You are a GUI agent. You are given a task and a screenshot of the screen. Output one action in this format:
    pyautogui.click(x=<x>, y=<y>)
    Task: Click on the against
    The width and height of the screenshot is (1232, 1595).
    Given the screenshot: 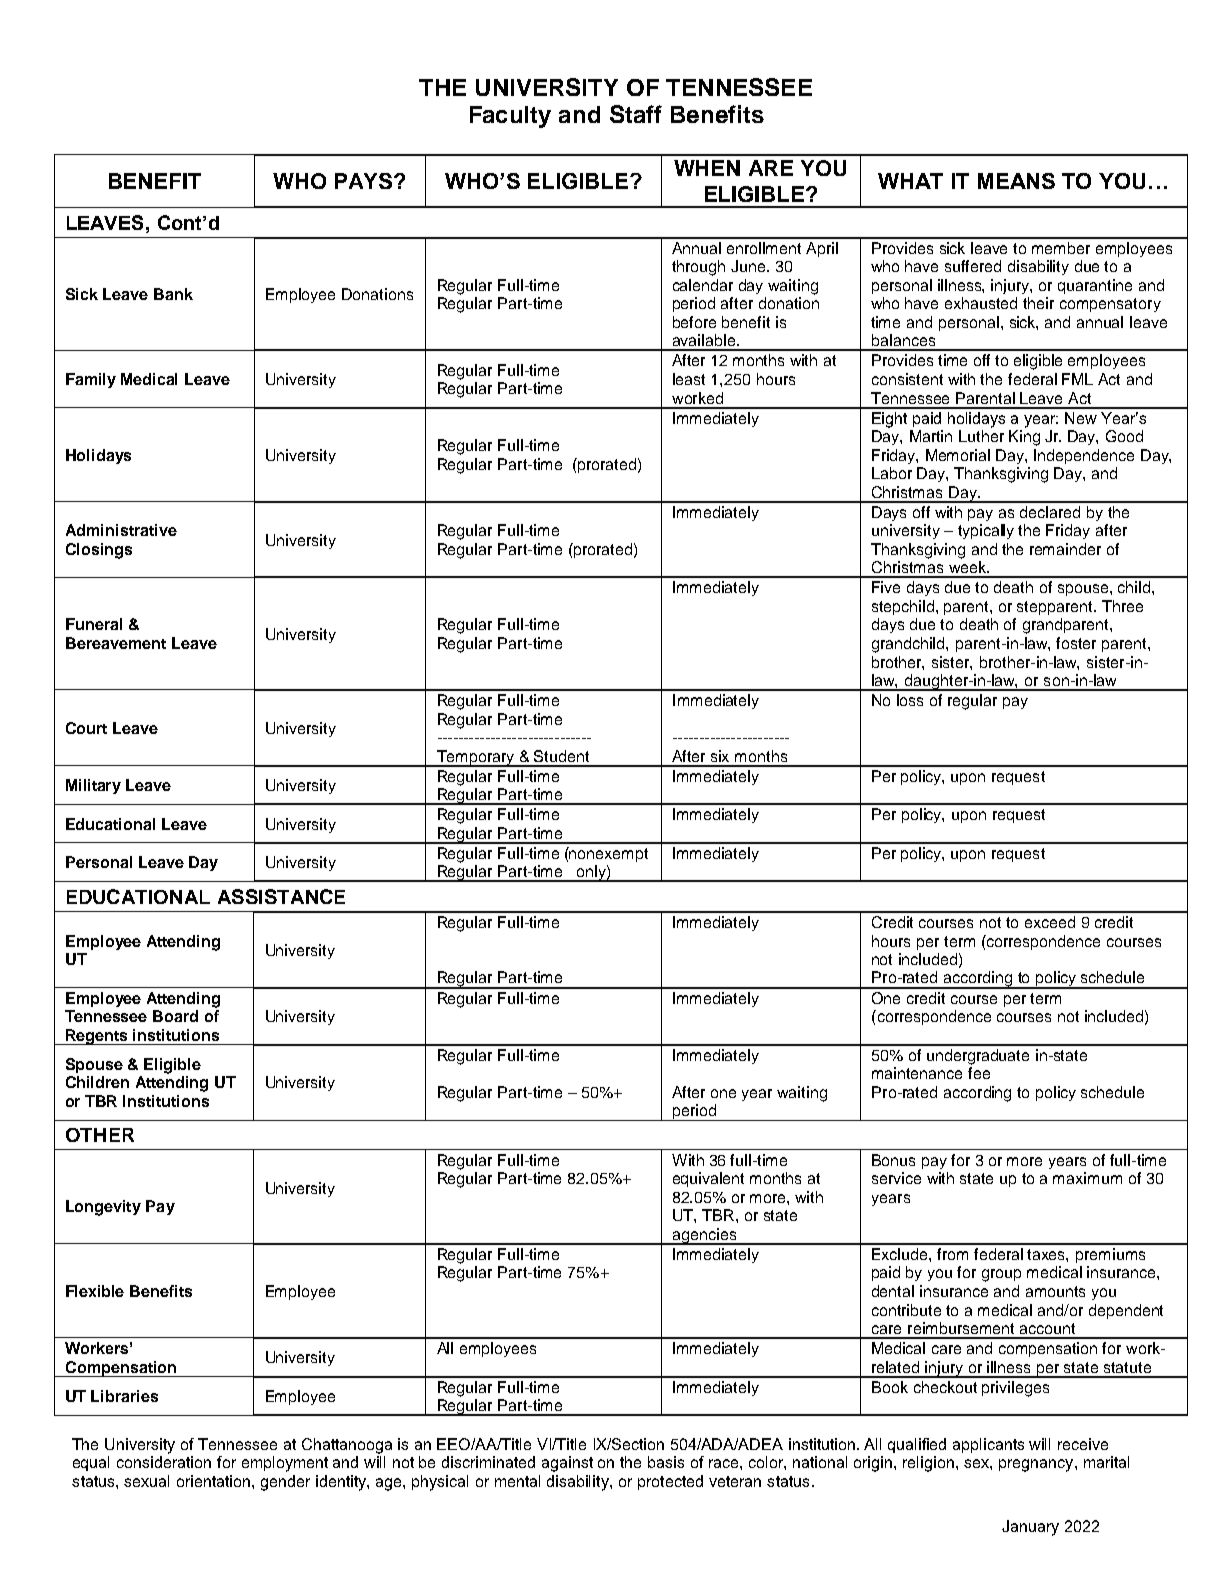 What is the action you would take?
    pyautogui.click(x=567, y=1464)
